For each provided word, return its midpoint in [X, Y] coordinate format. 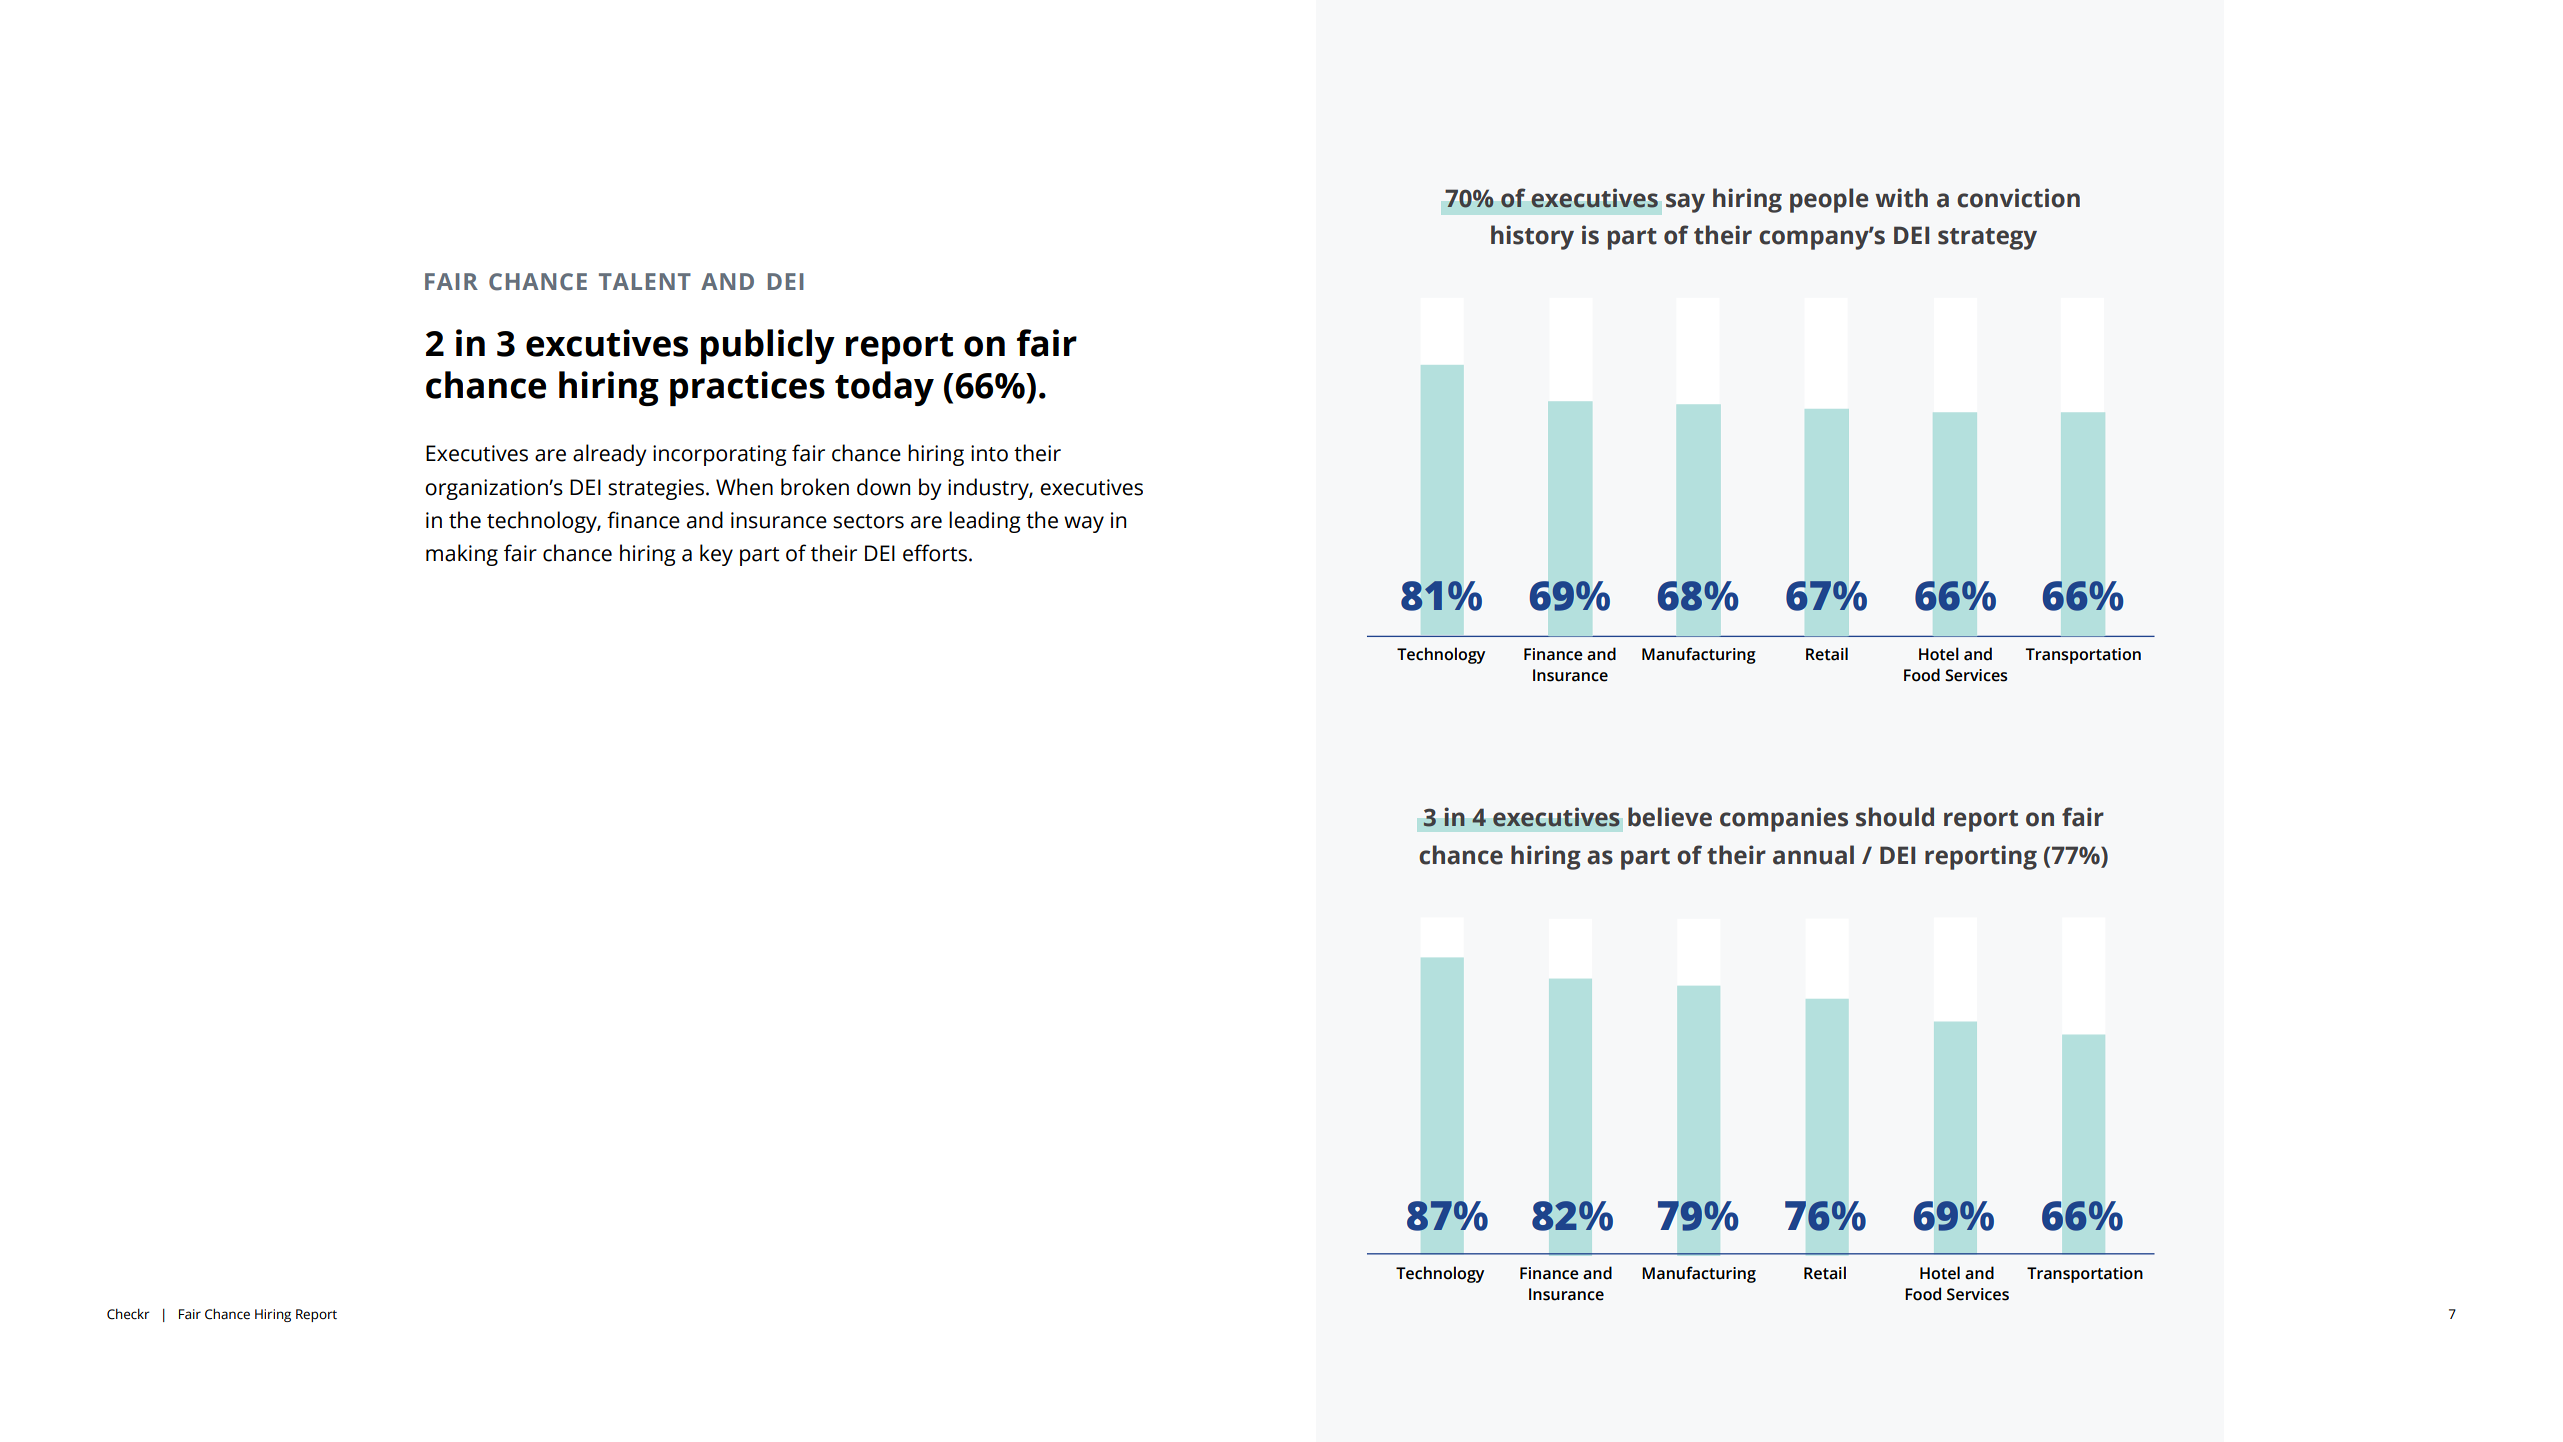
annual [1813, 855]
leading [985, 522]
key [716, 555]
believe [1670, 817]
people [1829, 200]
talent [645, 281]
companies [1784, 819]
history [1532, 237]
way [1084, 524]
